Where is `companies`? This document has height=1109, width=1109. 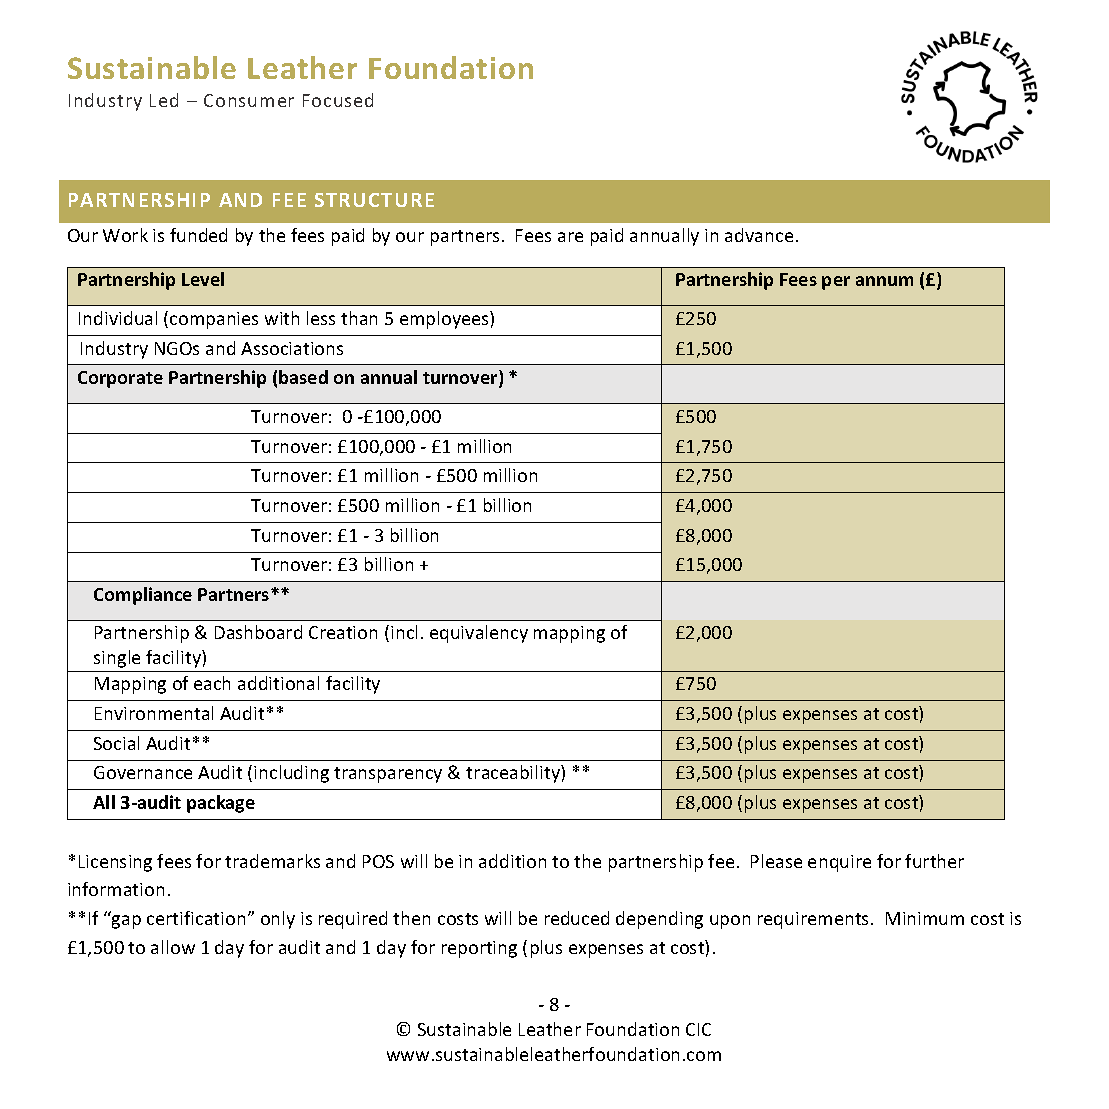
companies is located at coordinates (214, 320).
